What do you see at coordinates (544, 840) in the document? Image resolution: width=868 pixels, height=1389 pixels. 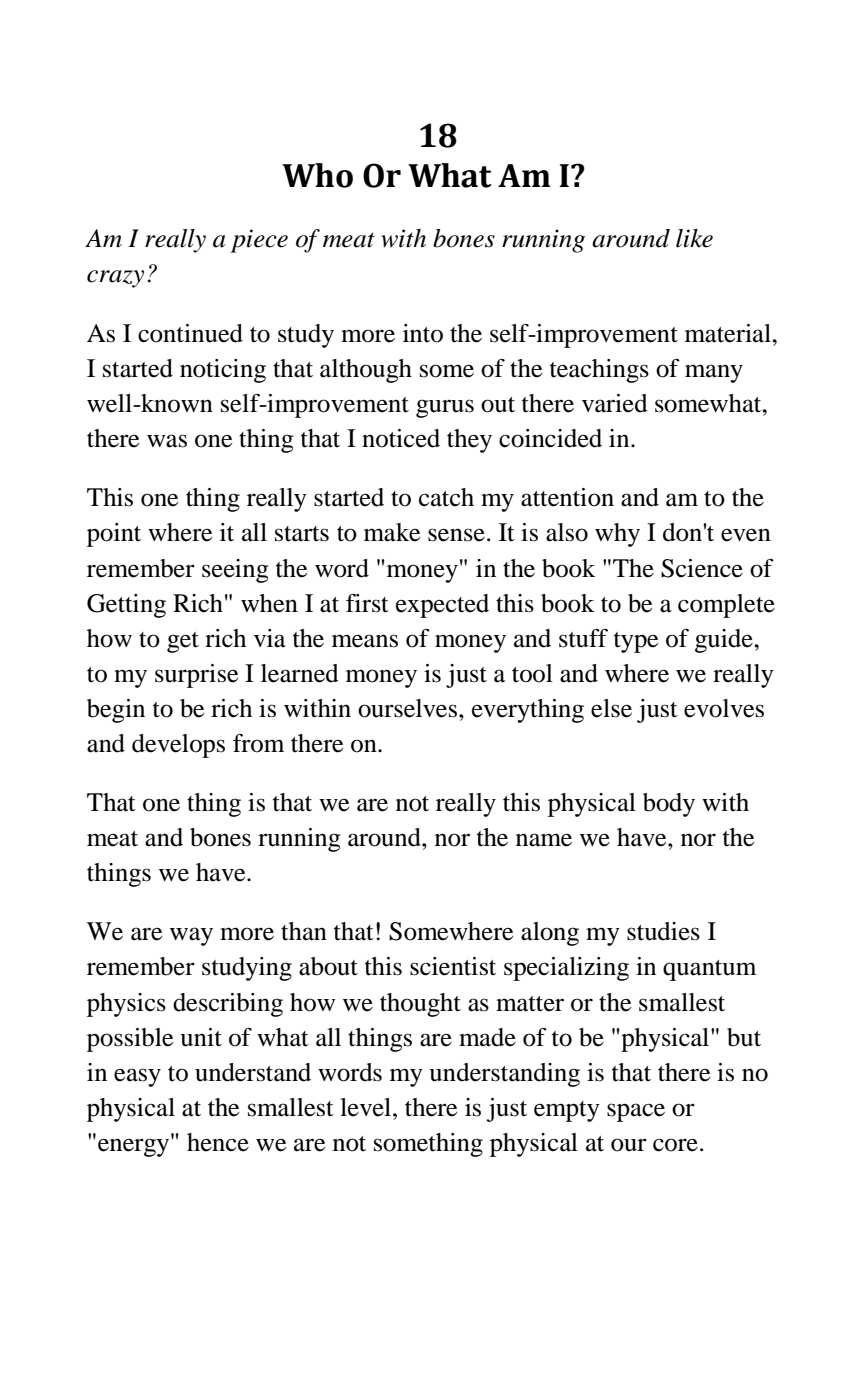 I see `name` at bounding box center [544, 840].
